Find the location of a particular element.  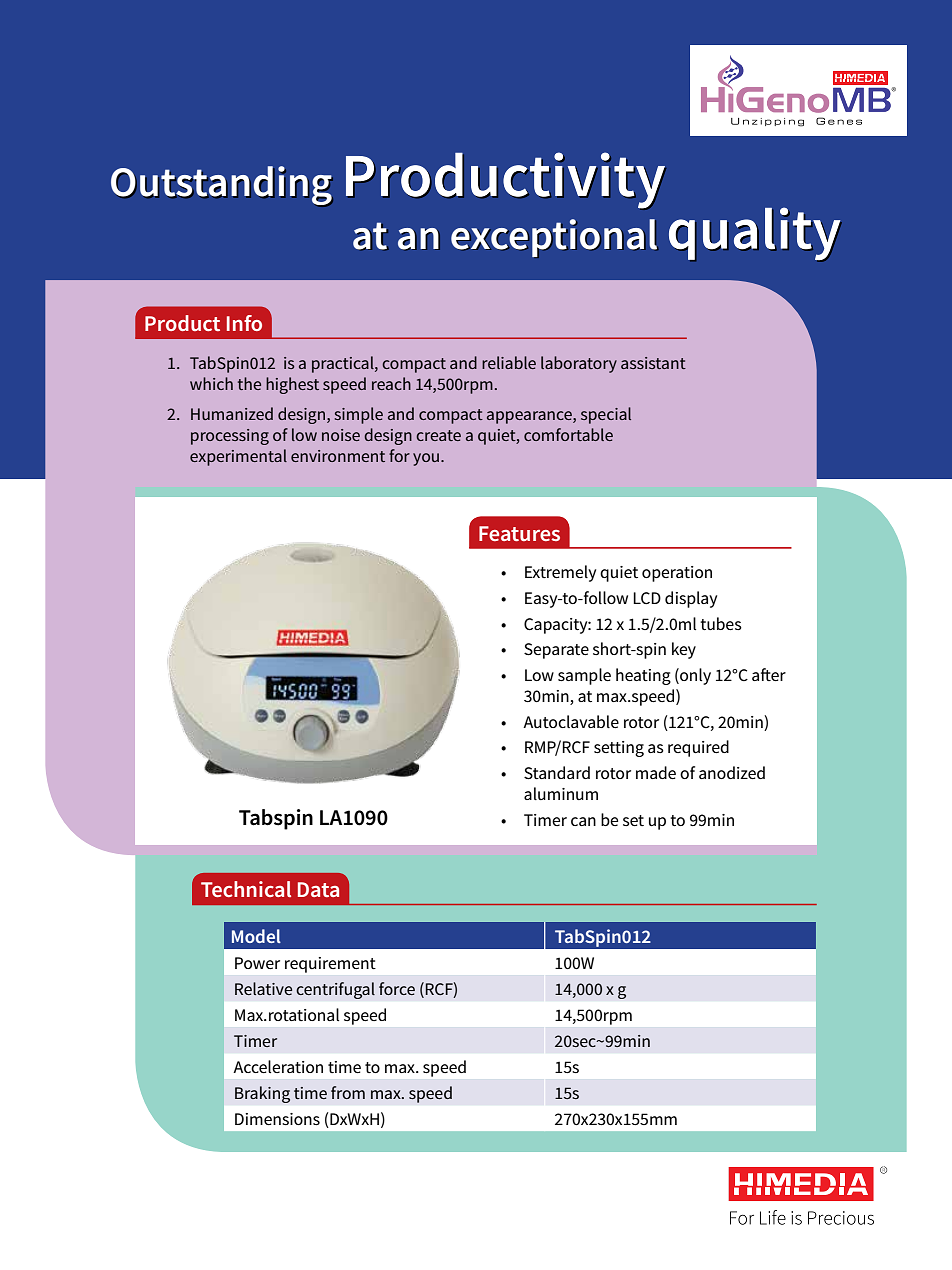

required is located at coordinates (698, 748).
